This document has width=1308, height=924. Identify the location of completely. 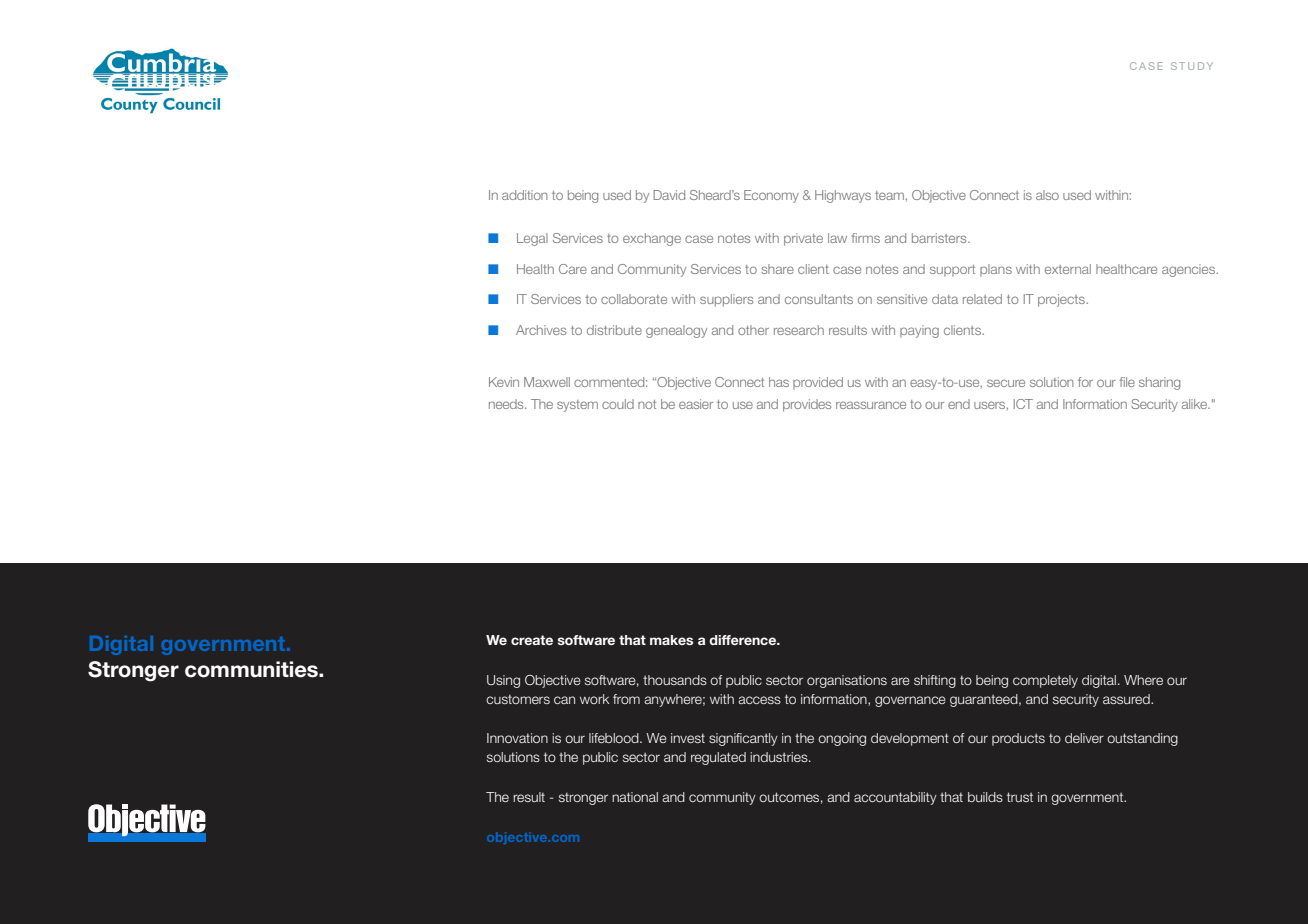
(1045, 681).
